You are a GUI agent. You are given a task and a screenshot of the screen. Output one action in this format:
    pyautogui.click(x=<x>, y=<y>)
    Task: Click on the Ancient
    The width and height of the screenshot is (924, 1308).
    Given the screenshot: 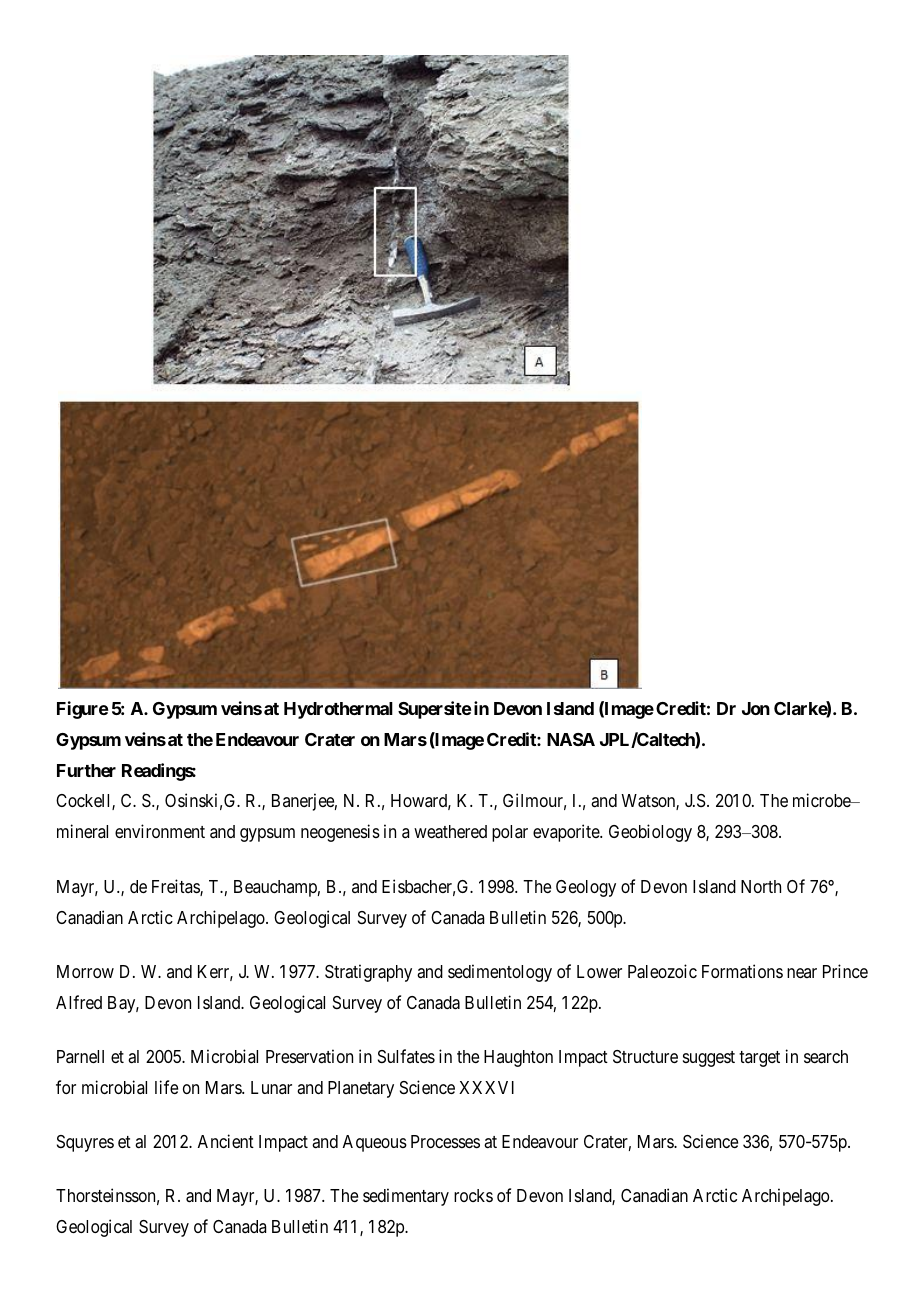 What is the action you would take?
    pyautogui.click(x=226, y=1141)
